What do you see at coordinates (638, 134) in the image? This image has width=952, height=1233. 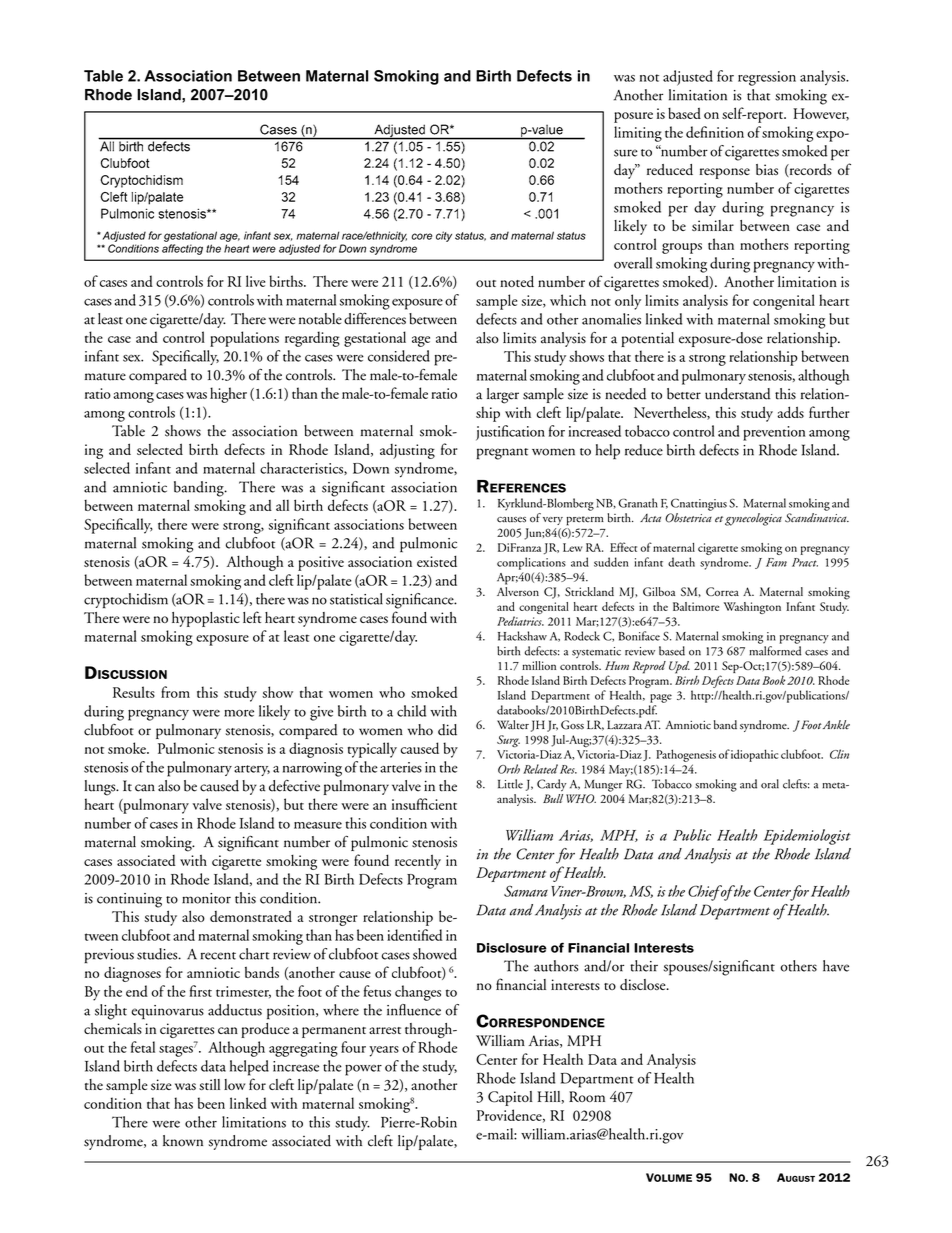 I see `limiting` at bounding box center [638, 134].
